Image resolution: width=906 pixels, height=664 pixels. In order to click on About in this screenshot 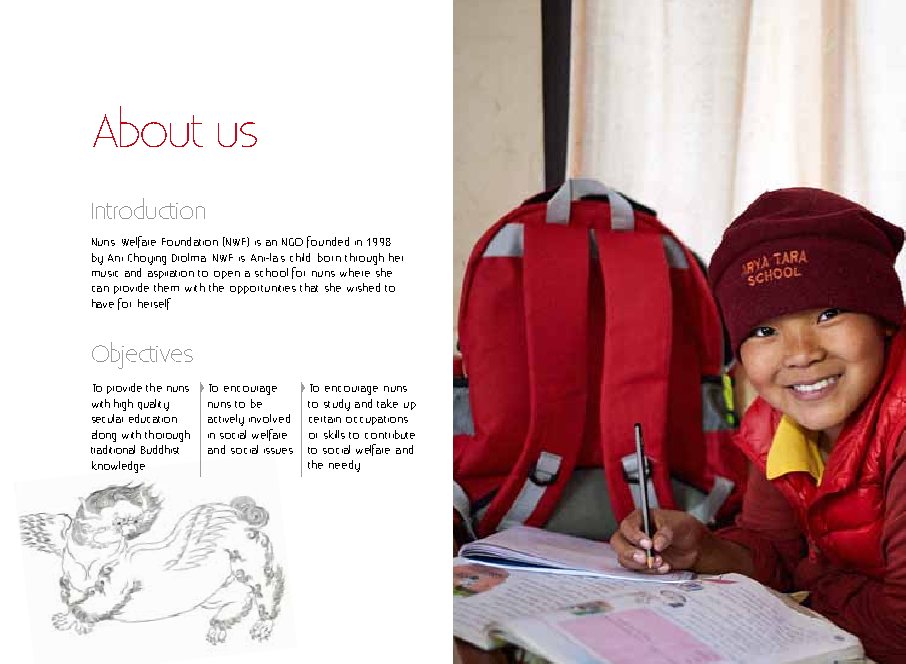, I will do `click(148, 126)`.
